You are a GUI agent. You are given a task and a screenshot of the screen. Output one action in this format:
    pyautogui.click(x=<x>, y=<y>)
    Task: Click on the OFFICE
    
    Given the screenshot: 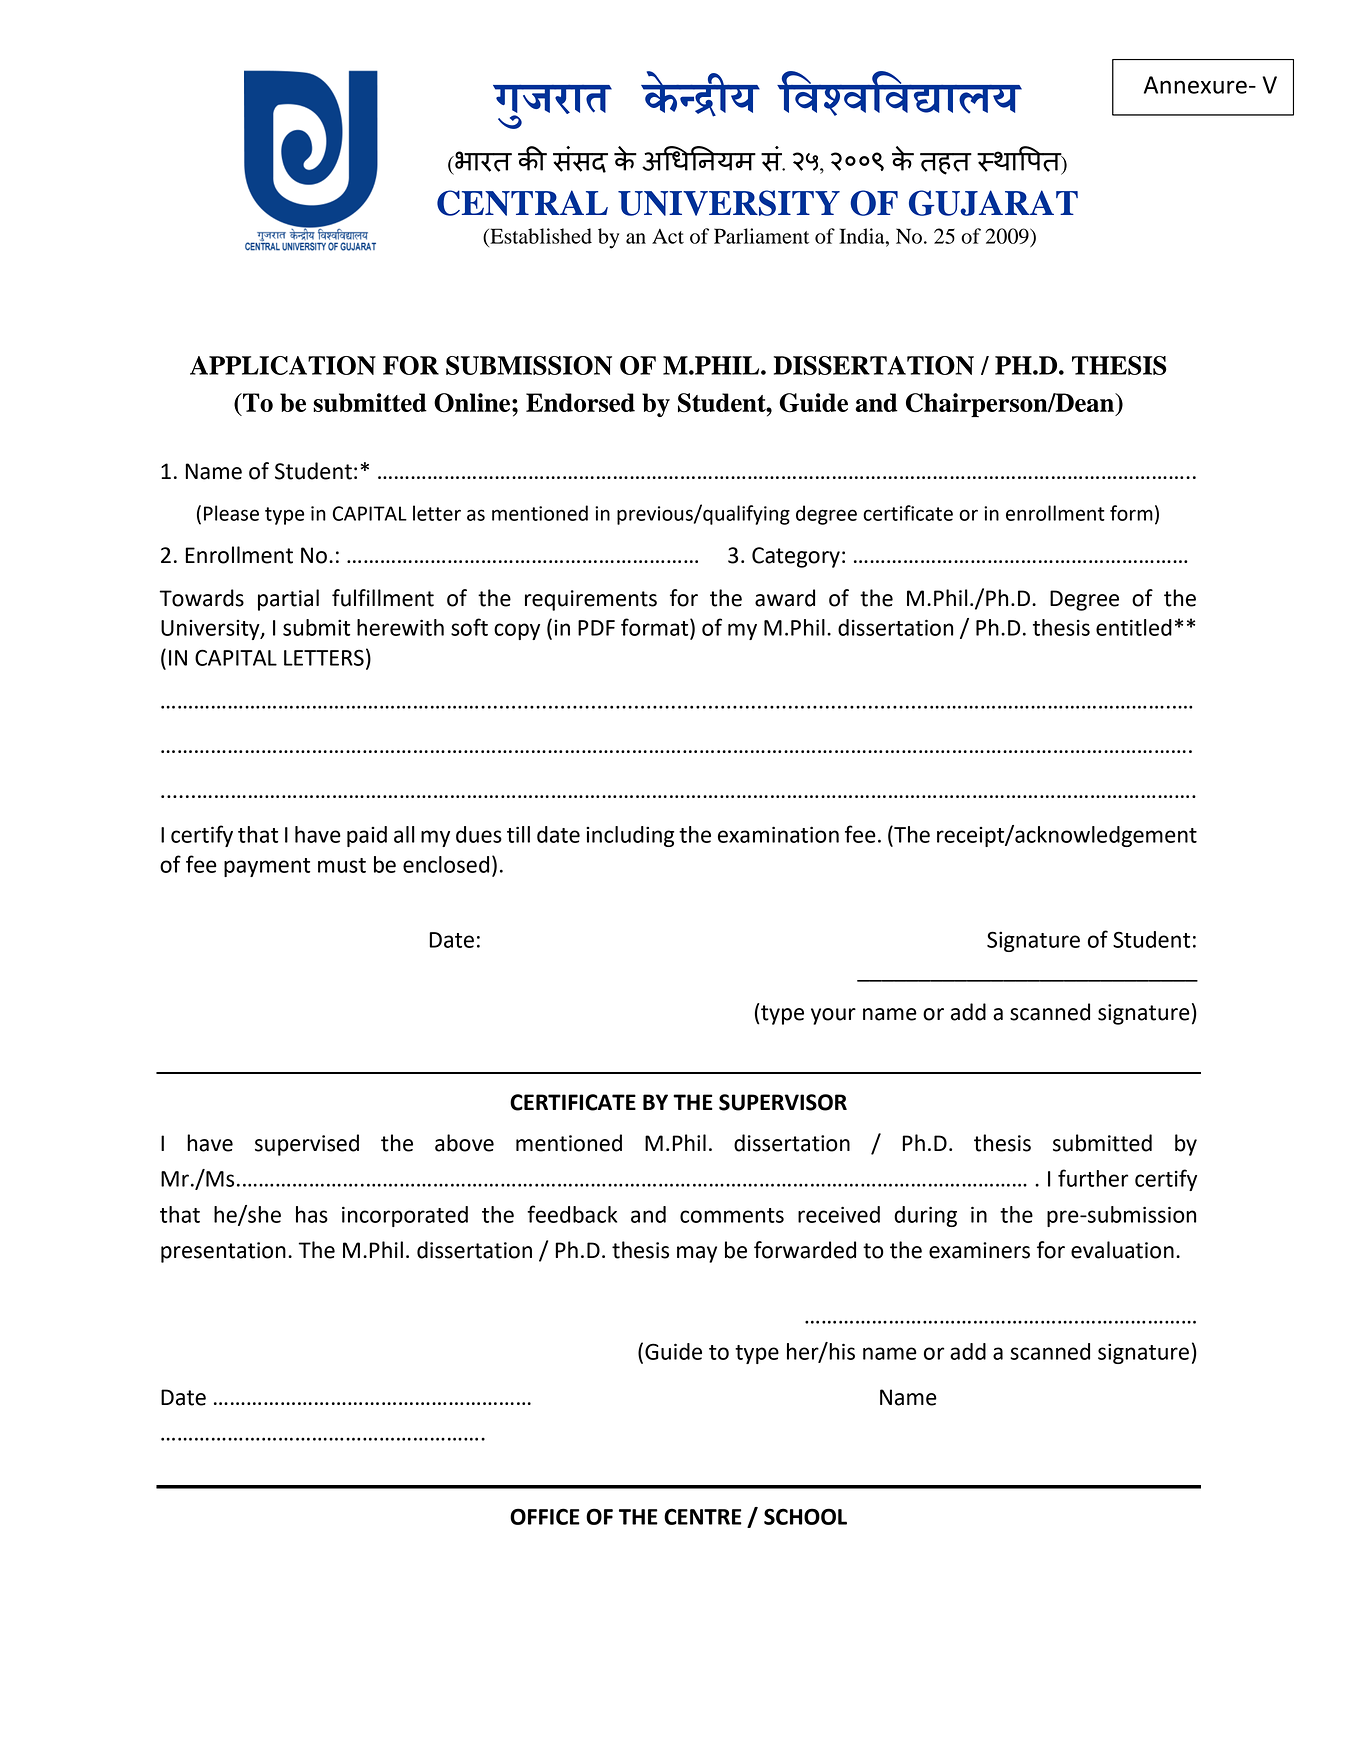 What is the action you would take?
    pyautogui.click(x=545, y=1516)
